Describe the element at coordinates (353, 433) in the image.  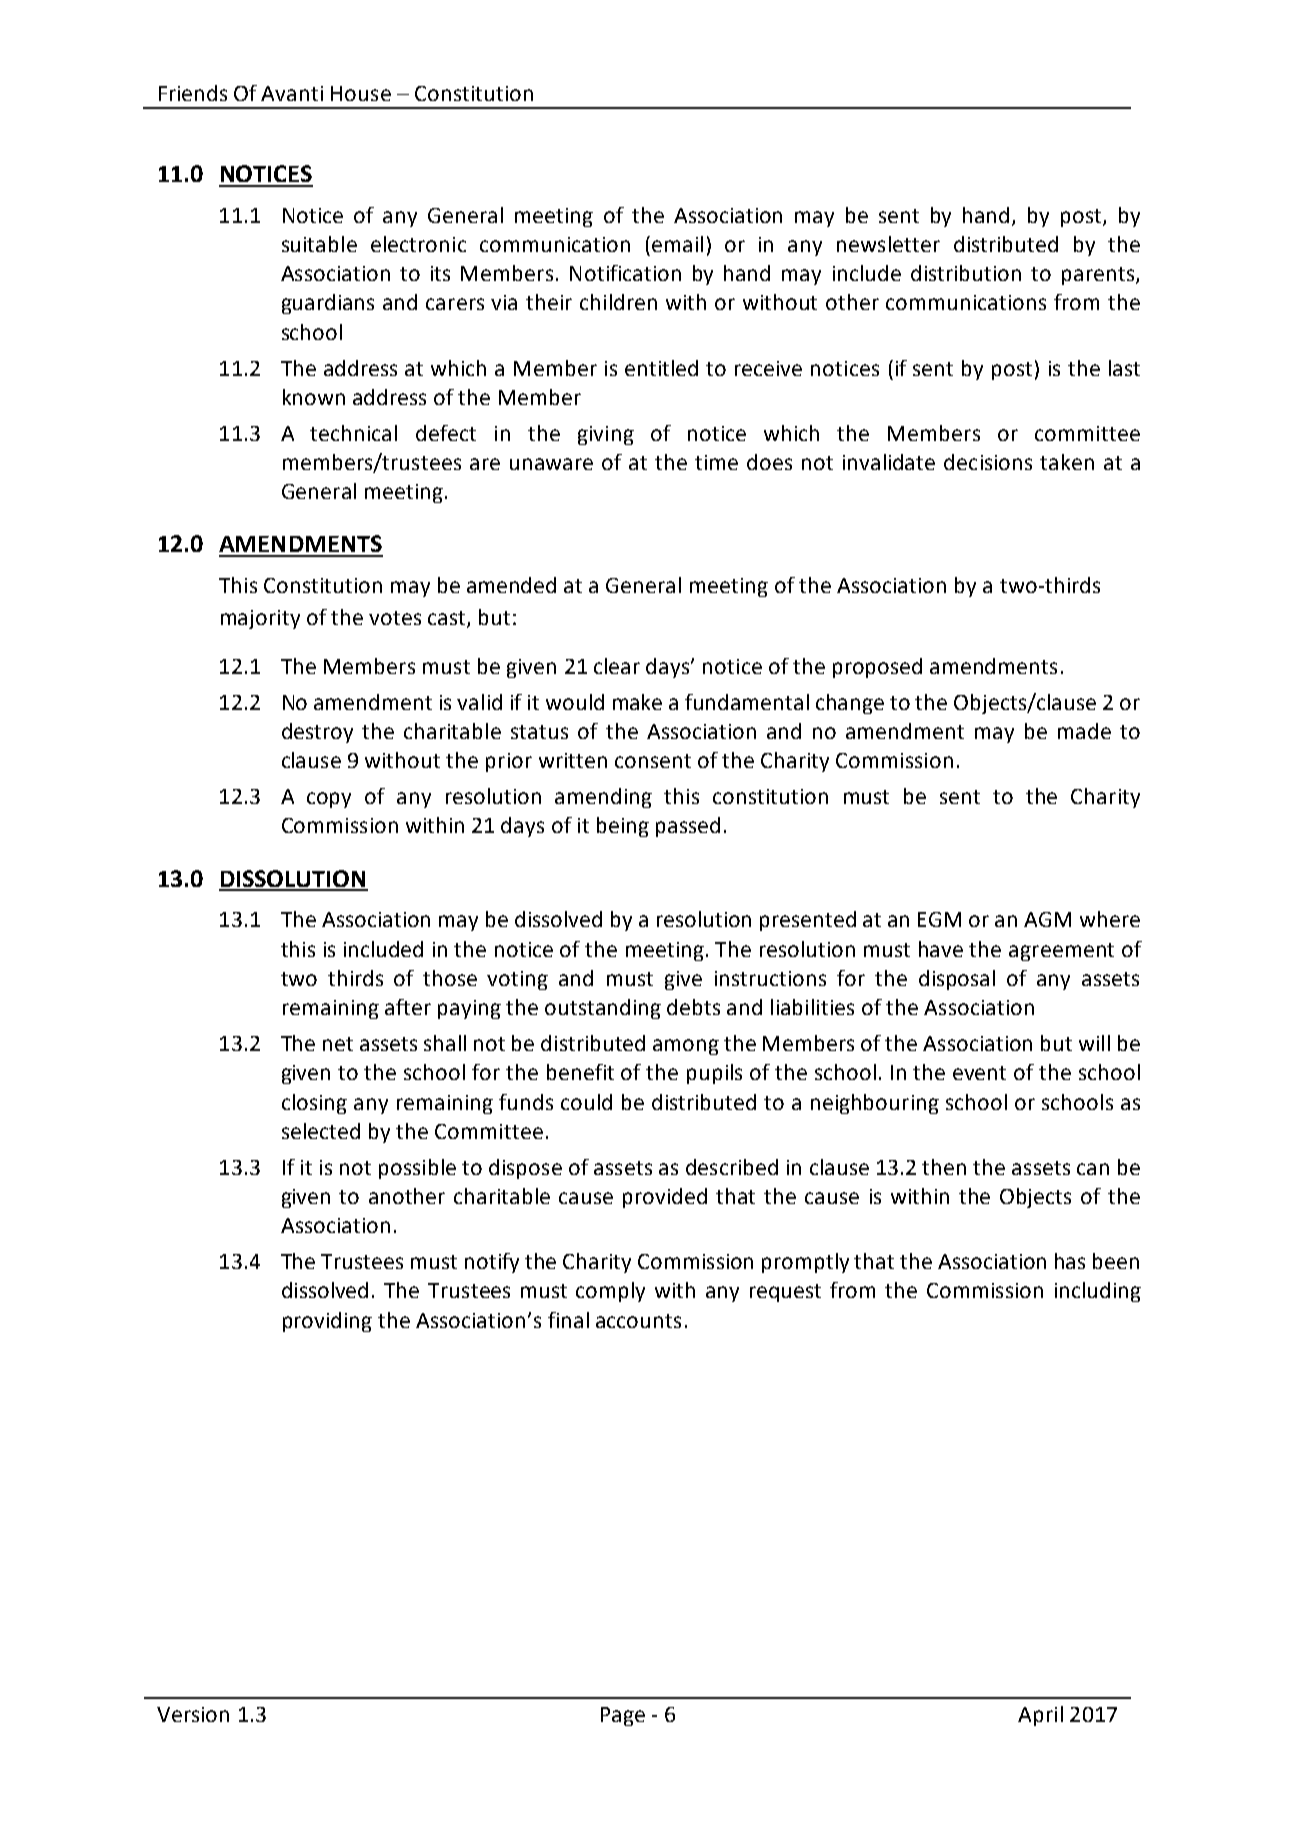
I see `technical` at that location.
